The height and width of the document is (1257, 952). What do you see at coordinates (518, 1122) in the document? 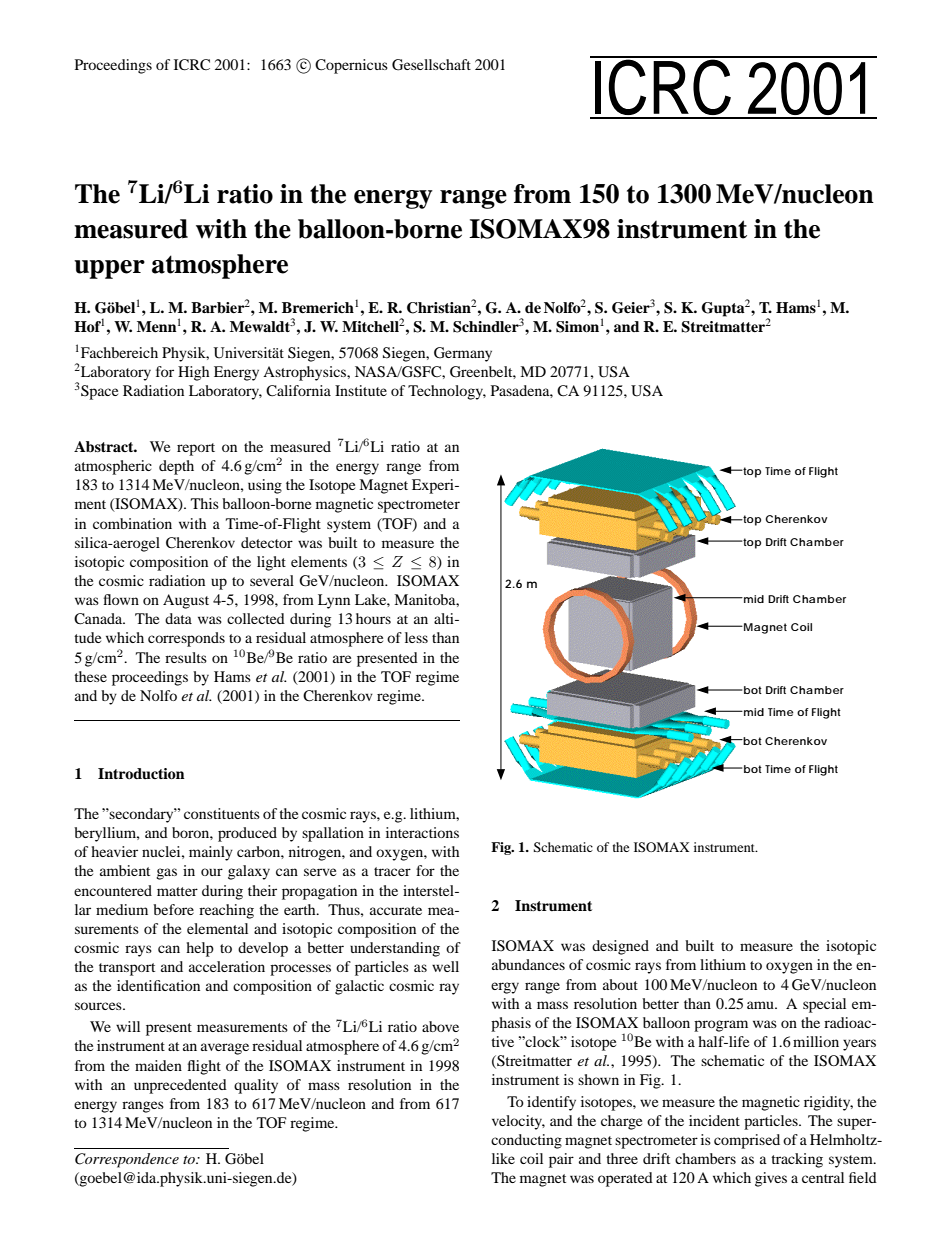
I see `velocity` at bounding box center [518, 1122].
